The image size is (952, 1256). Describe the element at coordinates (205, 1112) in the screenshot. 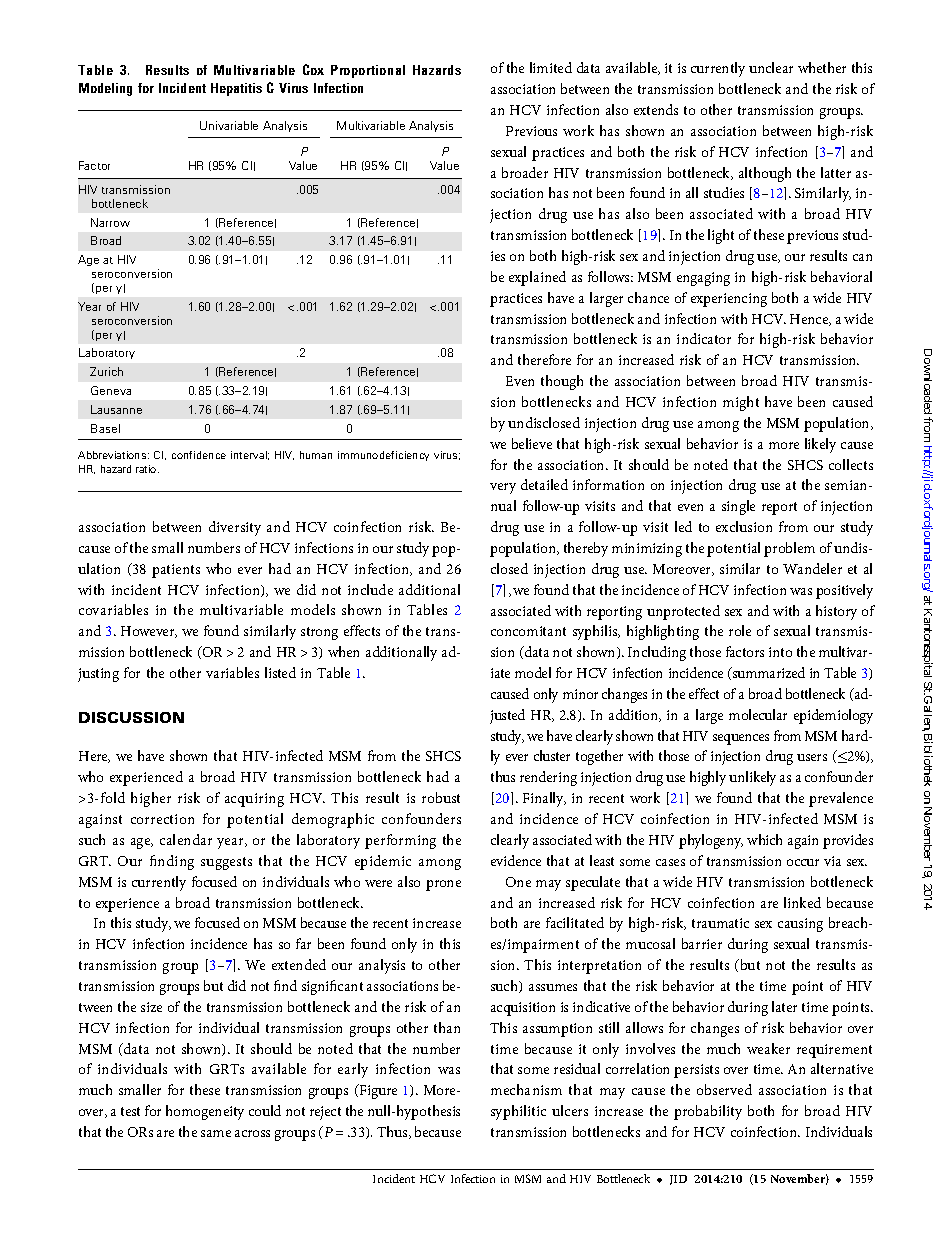

I see `homogeneity` at that location.
